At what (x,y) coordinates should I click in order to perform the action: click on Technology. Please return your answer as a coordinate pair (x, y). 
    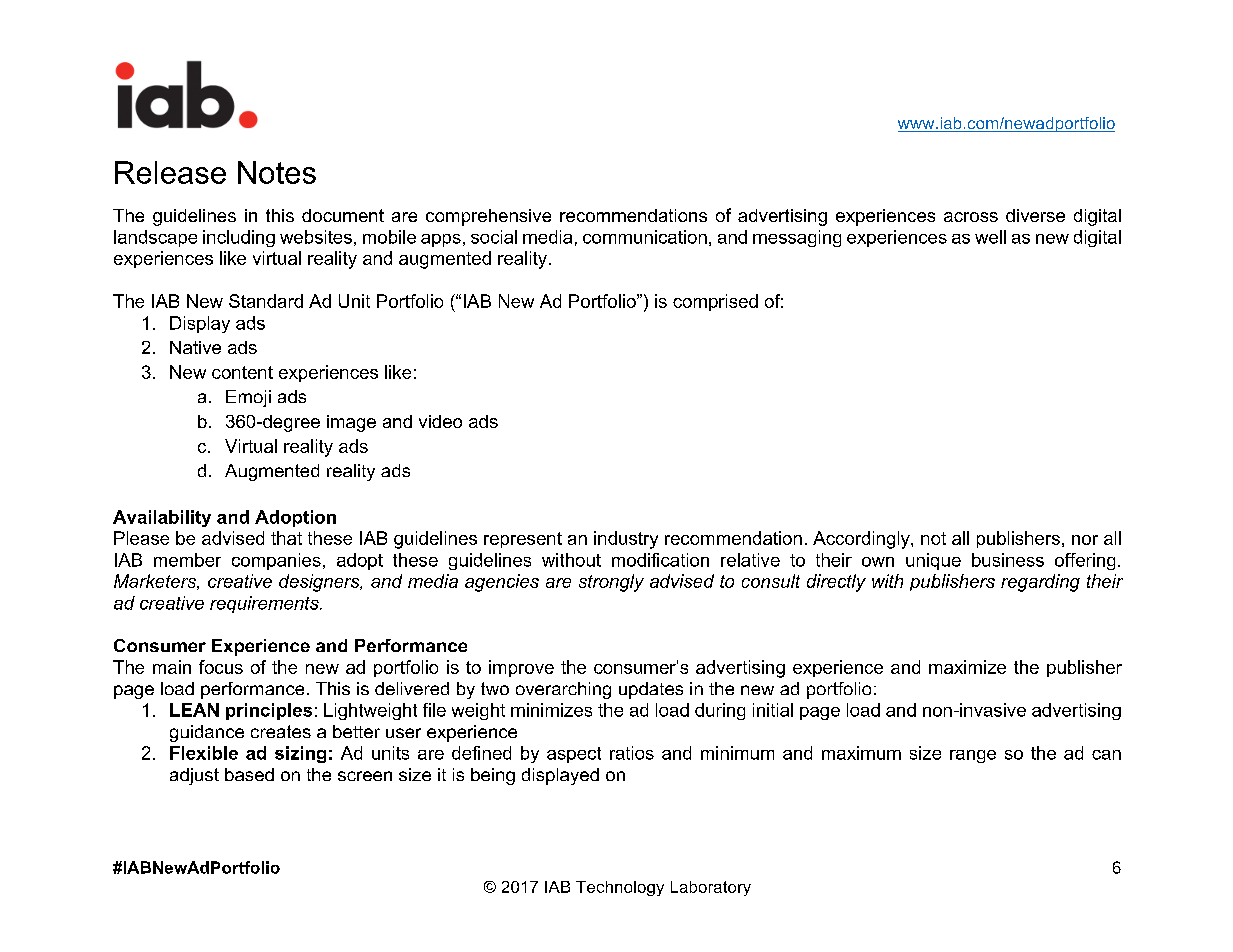
    Looking at the image, I should click on (620, 888).
